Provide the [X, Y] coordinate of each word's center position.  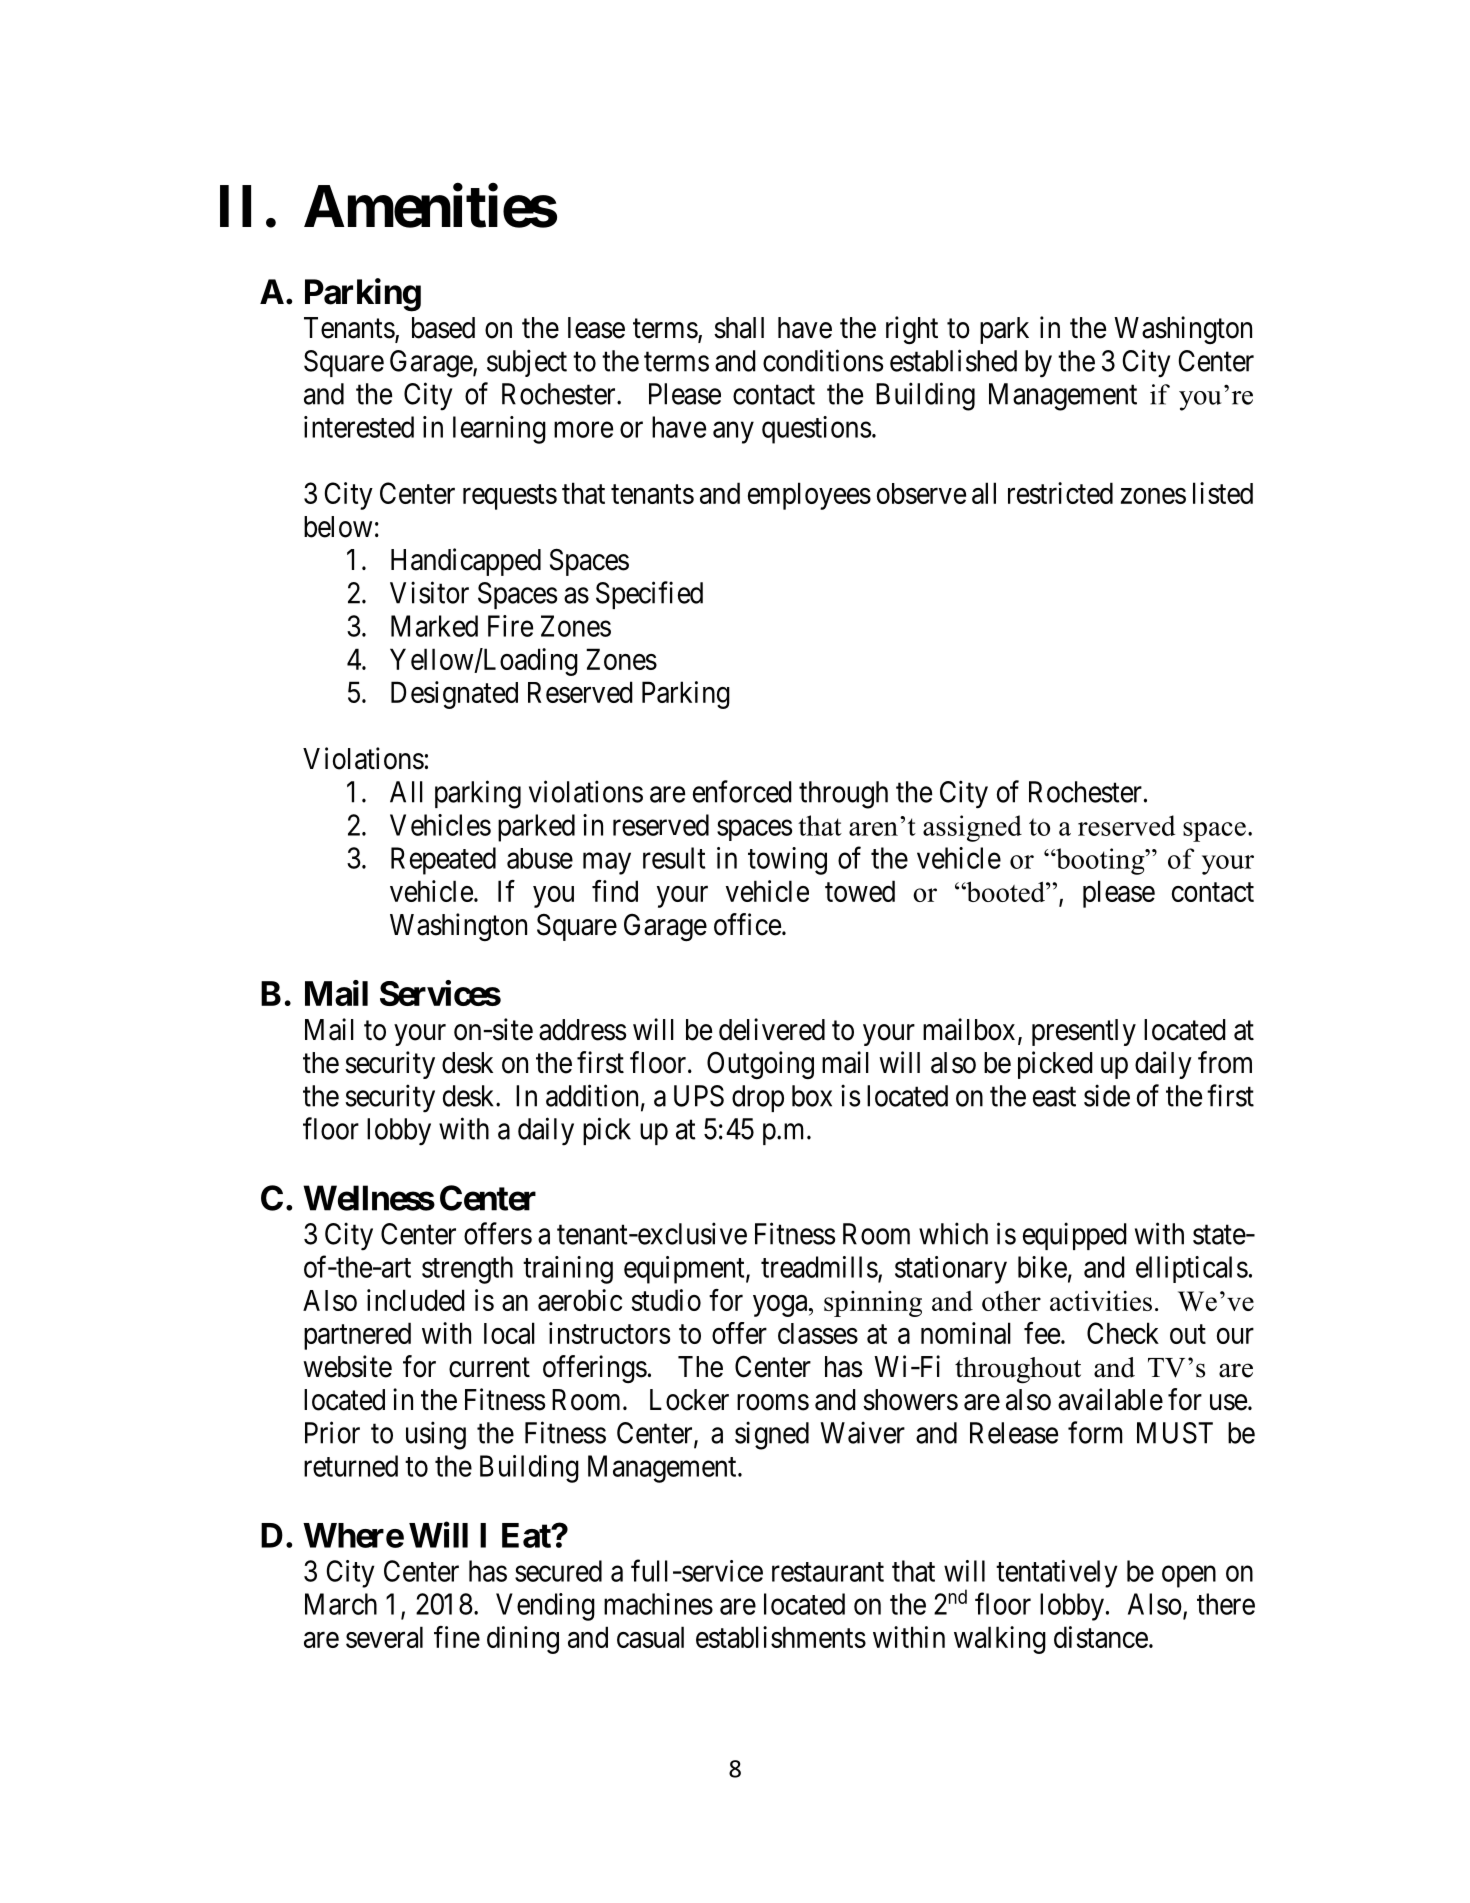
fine [457, 1637]
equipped [1075, 1236]
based [443, 328]
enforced [742, 791]
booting [1100, 861]
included [416, 1300]
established [953, 360]
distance [1101, 1637]
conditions [823, 360]
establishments [781, 1637]
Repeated [443, 861]
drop [758, 1098]
